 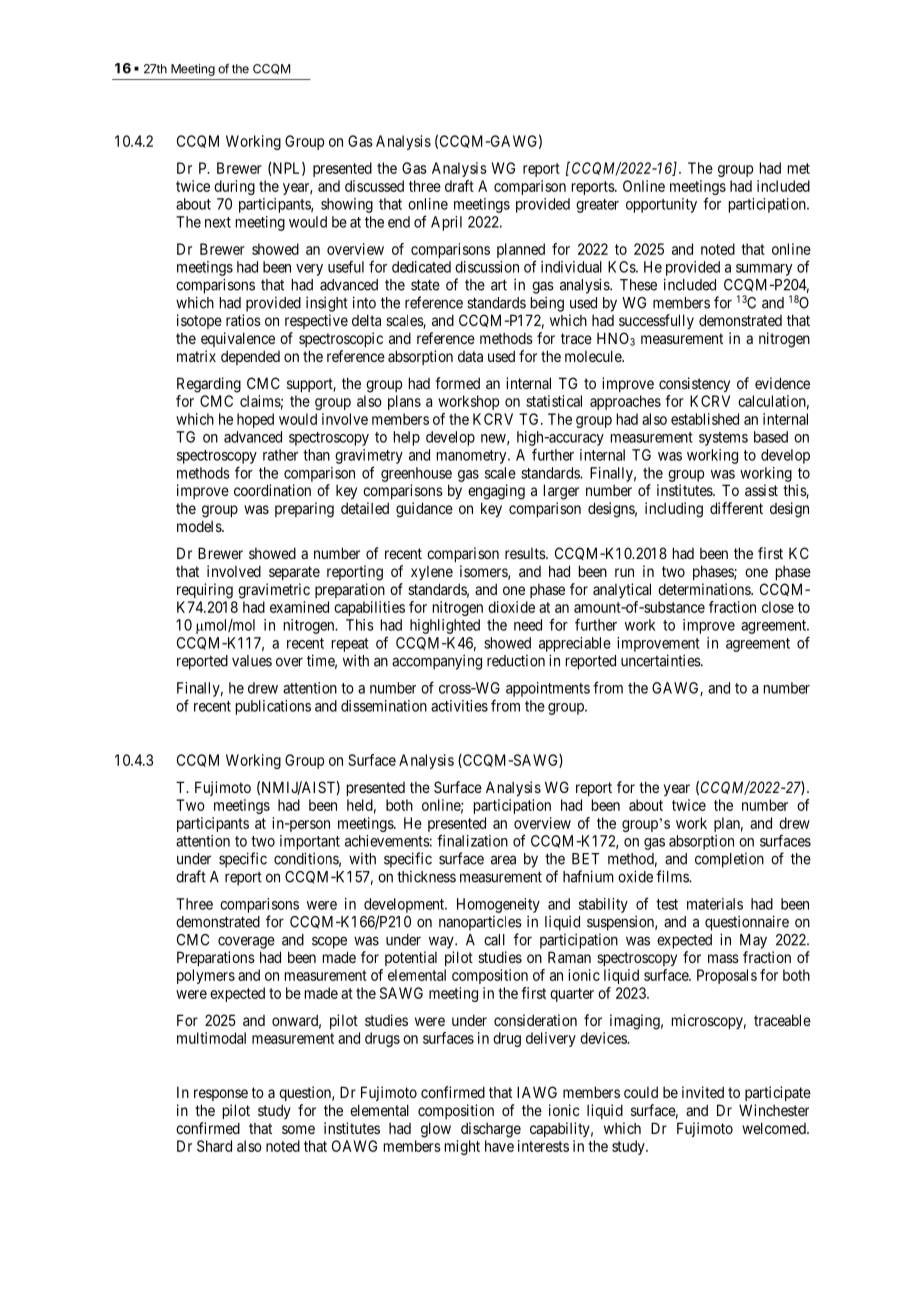 What do you see at coordinates (661, 205) in the screenshot?
I see `opportunity` at bounding box center [661, 205].
